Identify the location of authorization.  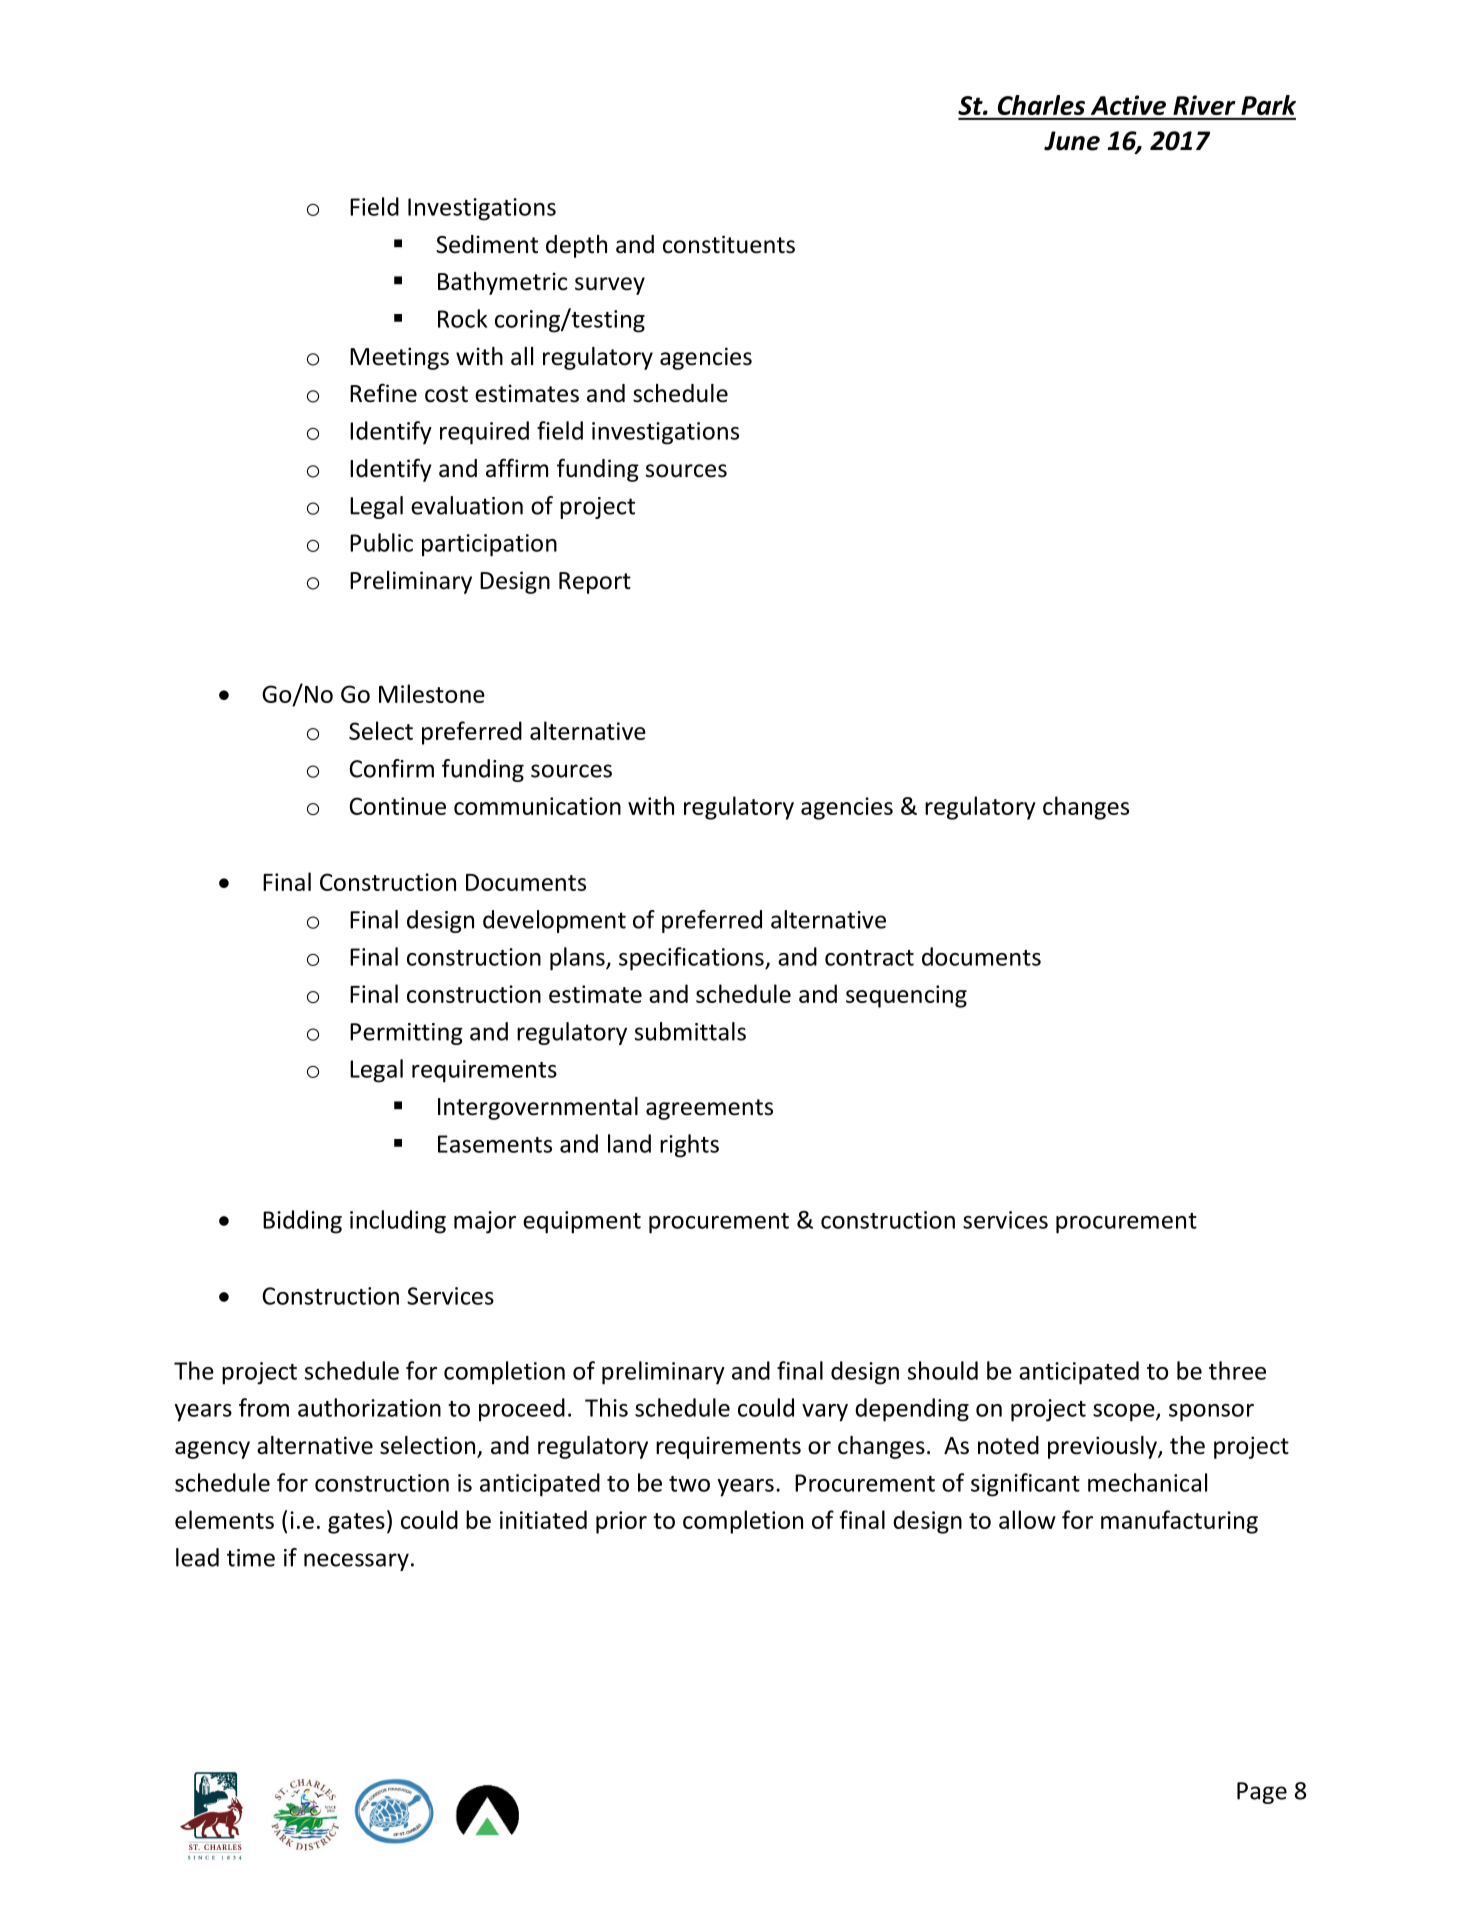
(369, 1407).
